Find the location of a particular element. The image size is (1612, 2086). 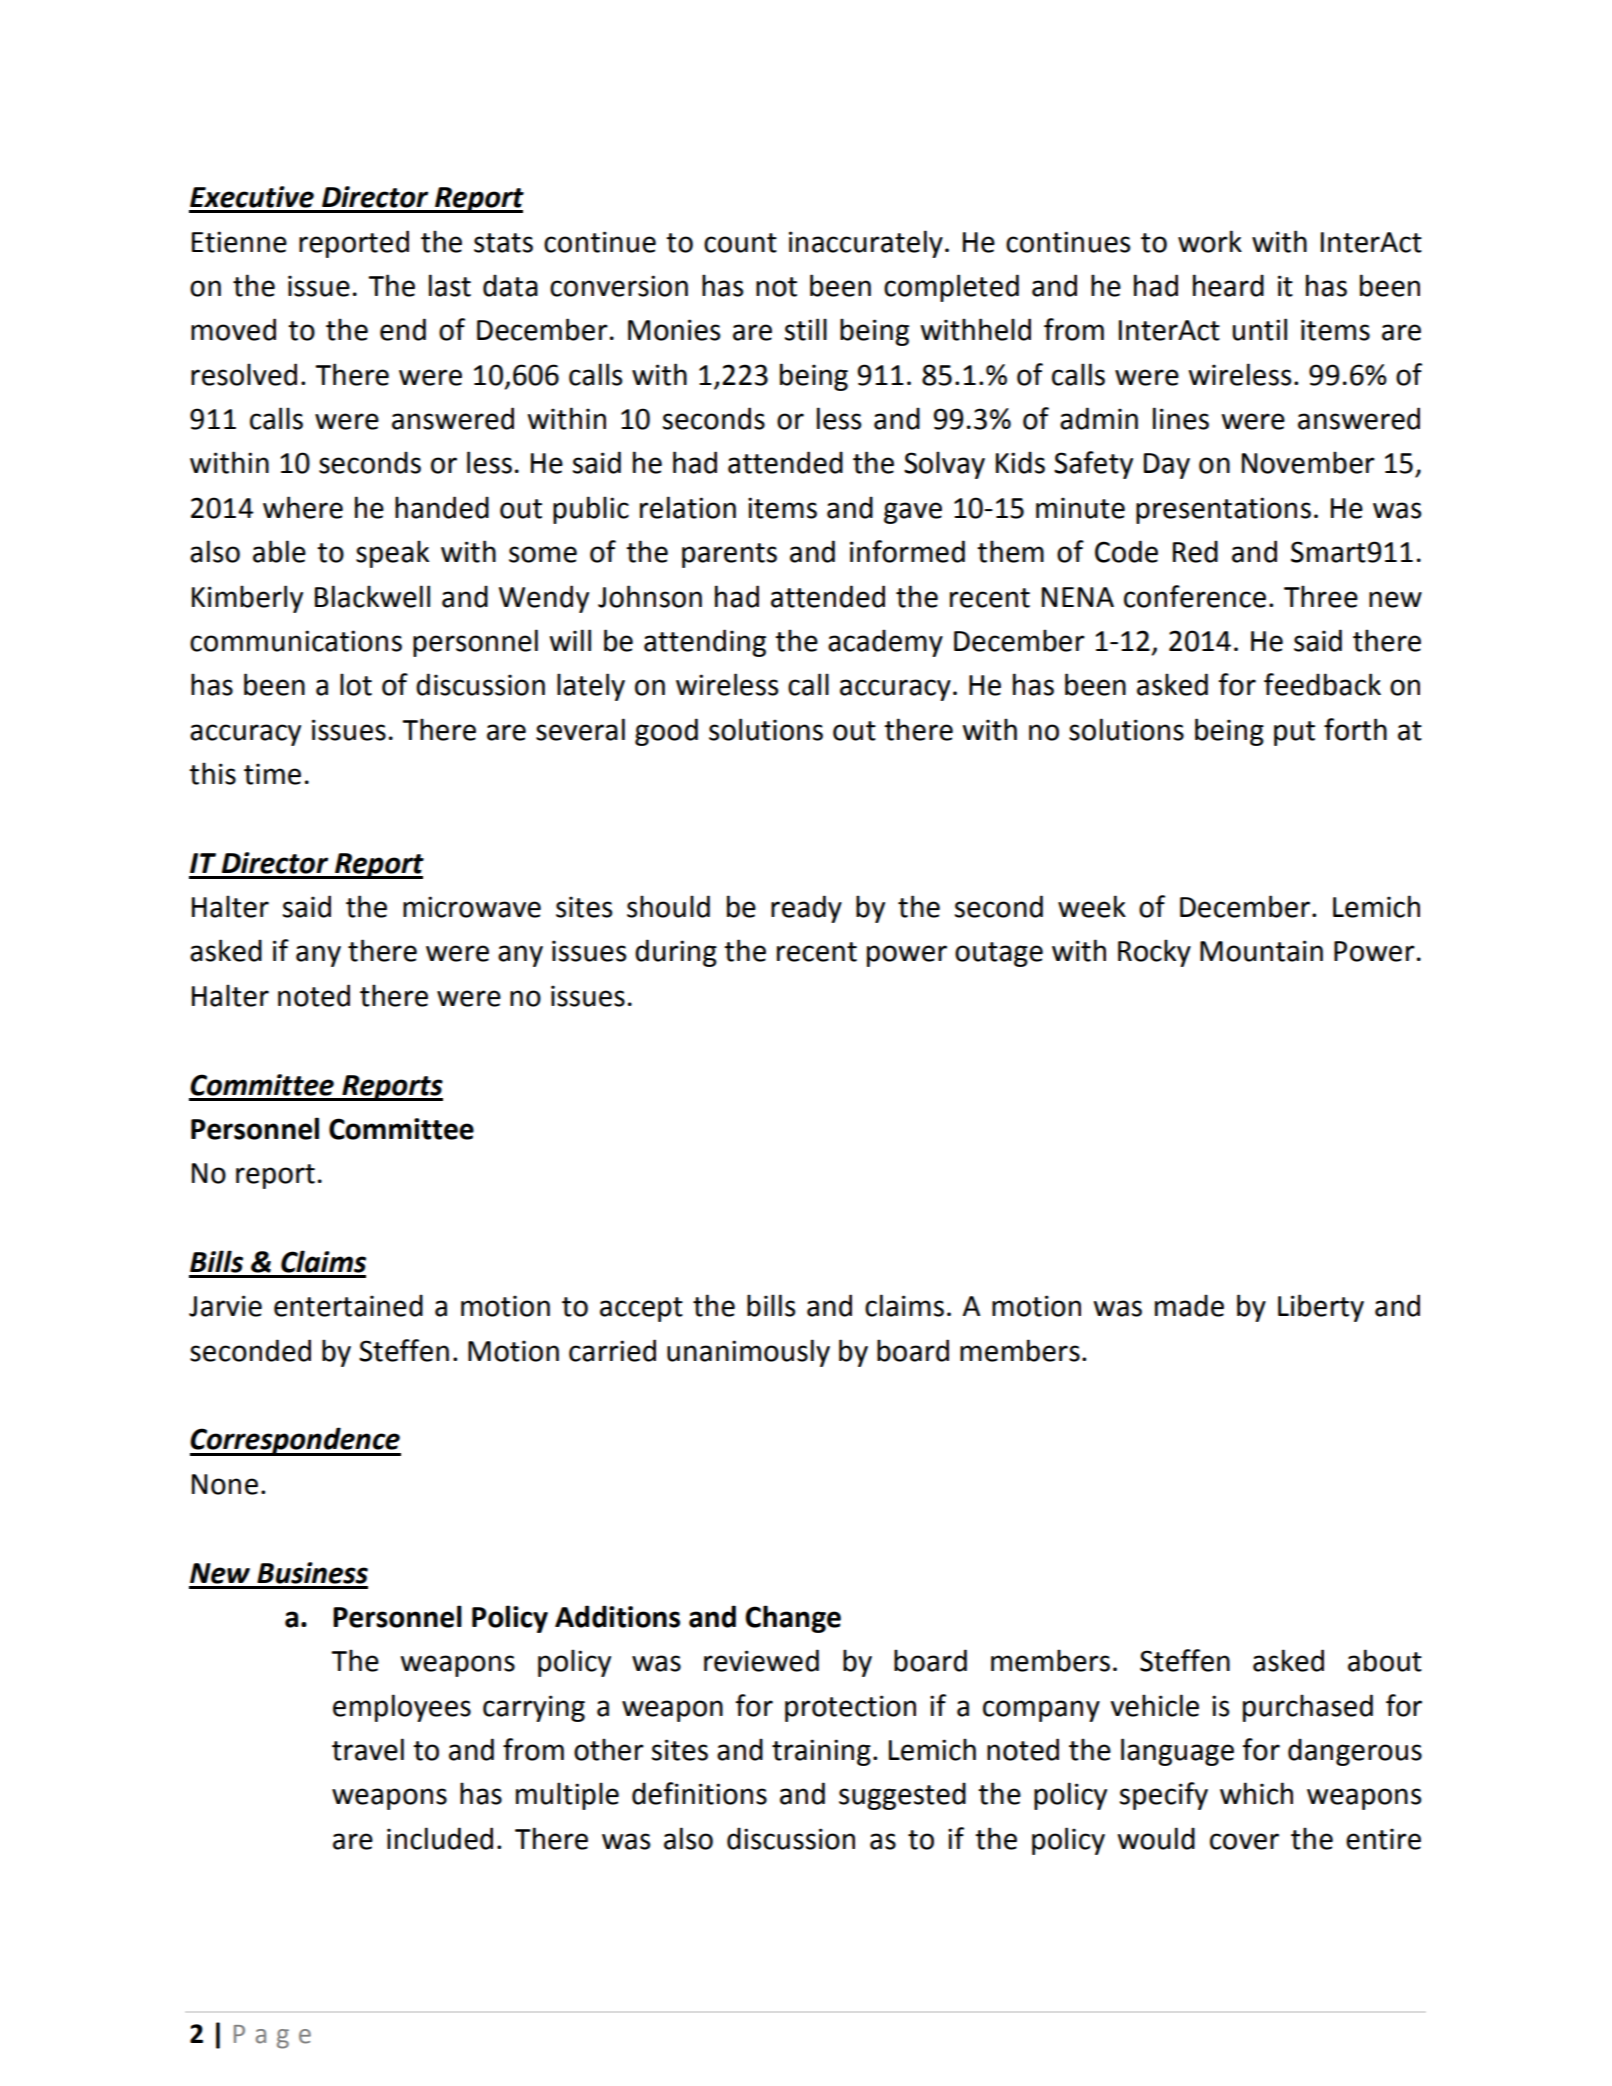

still is located at coordinates (806, 329).
